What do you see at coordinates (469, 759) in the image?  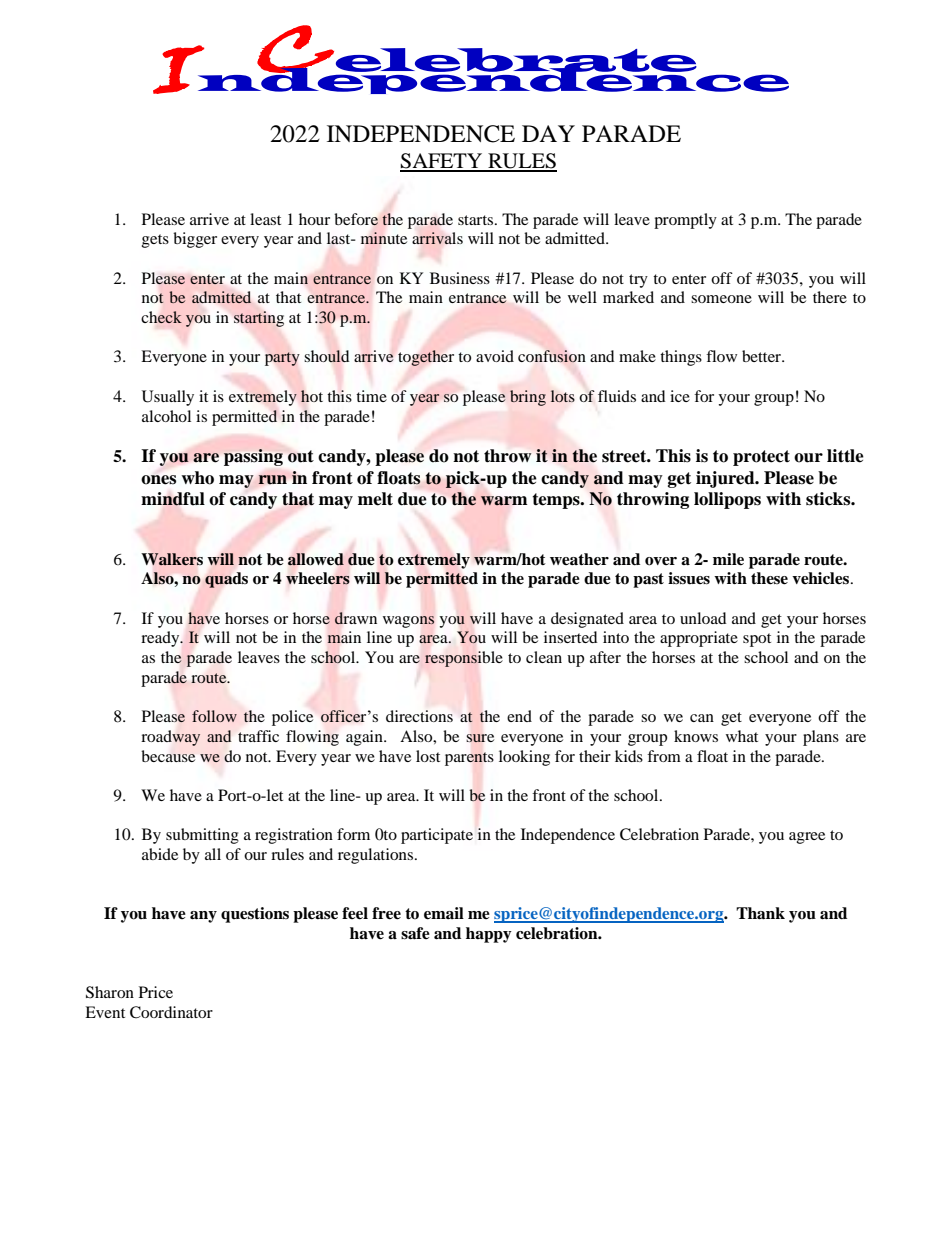 I see `parents` at bounding box center [469, 759].
